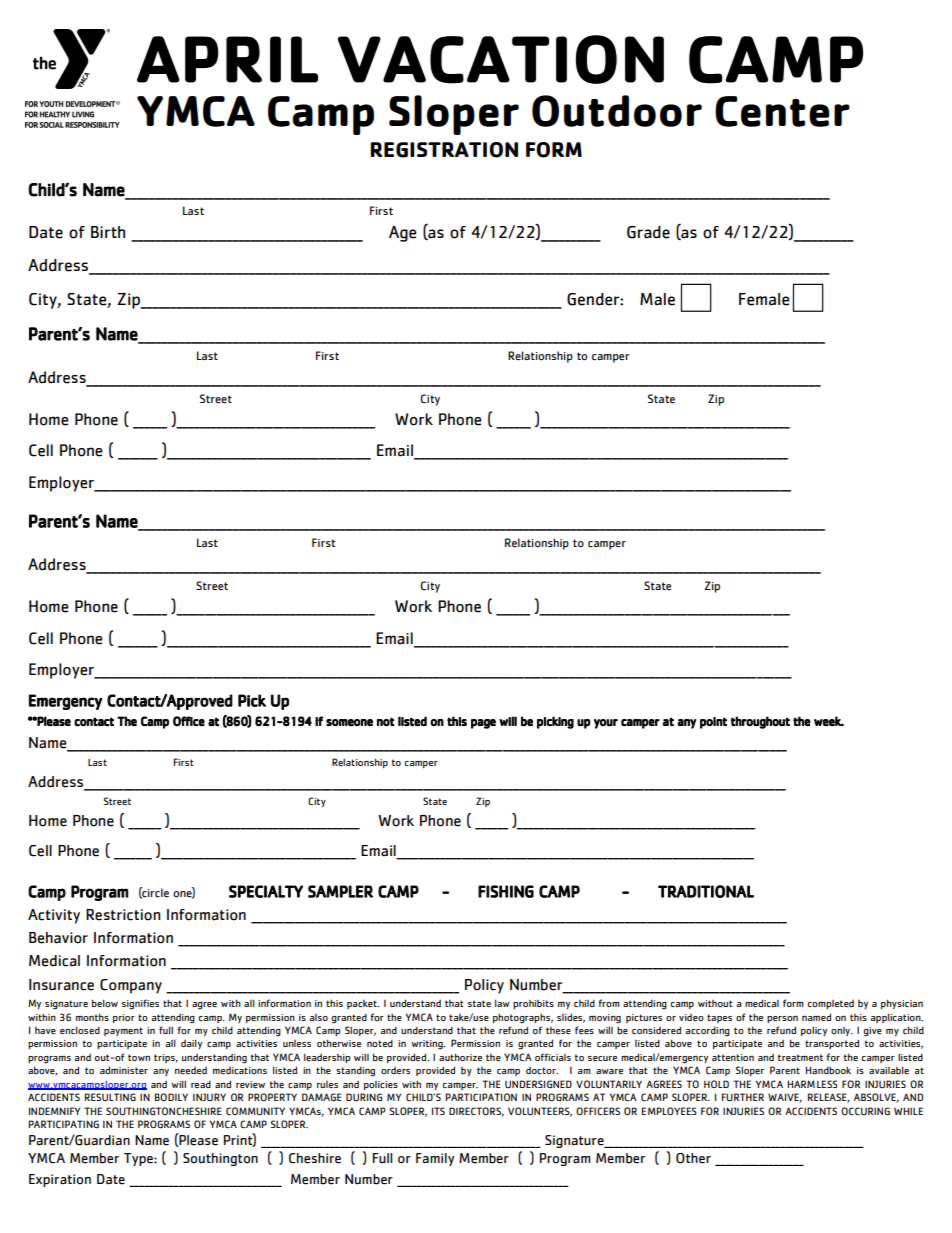 The height and width of the image is (1233, 952). What do you see at coordinates (617, 111) in the image?
I see `Outdoor` at bounding box center [617, 111].
